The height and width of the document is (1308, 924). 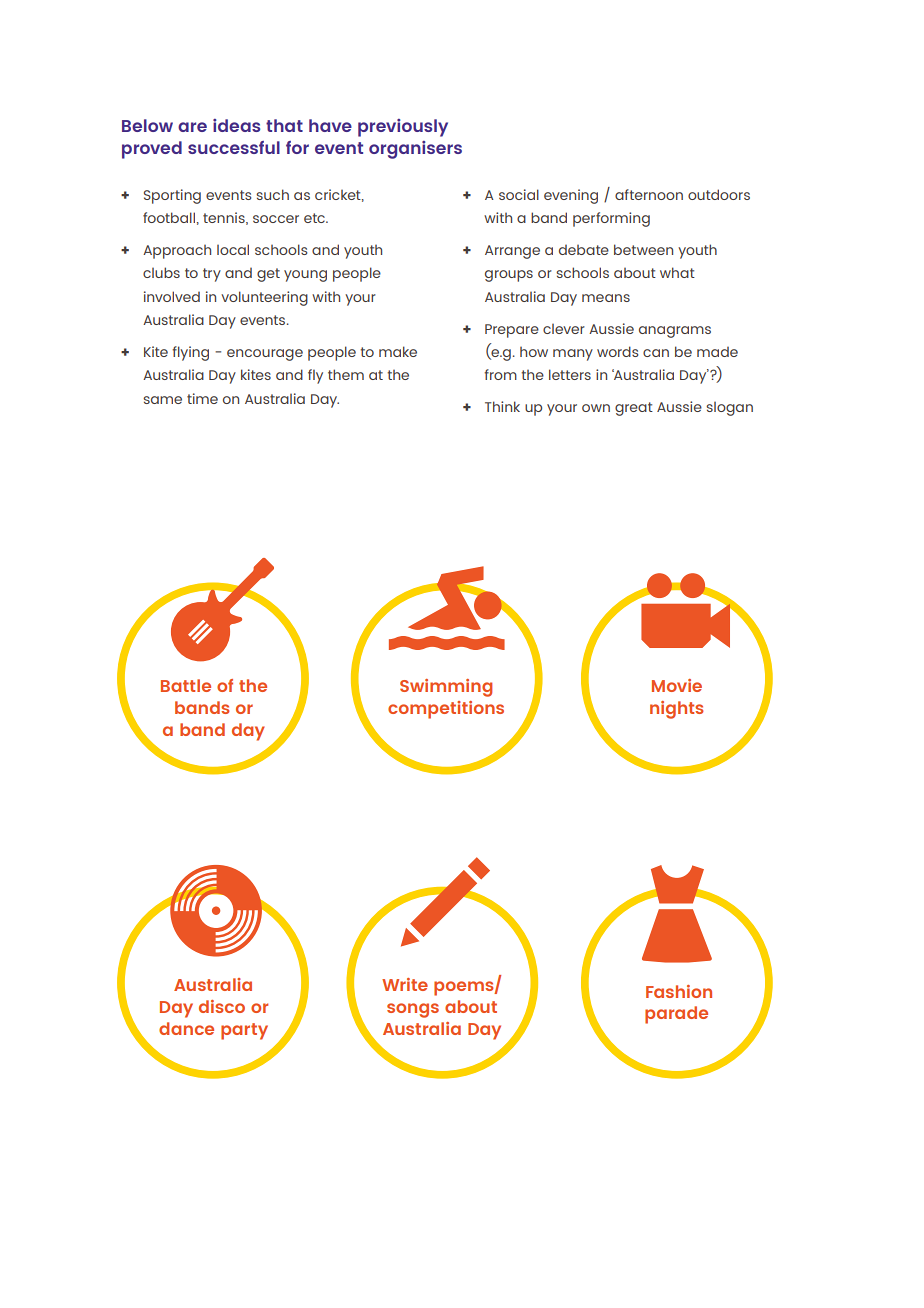 What do you see at coordinates (222, 1006) in the document?
I see `disco` at bounding box center [222, 1006].
